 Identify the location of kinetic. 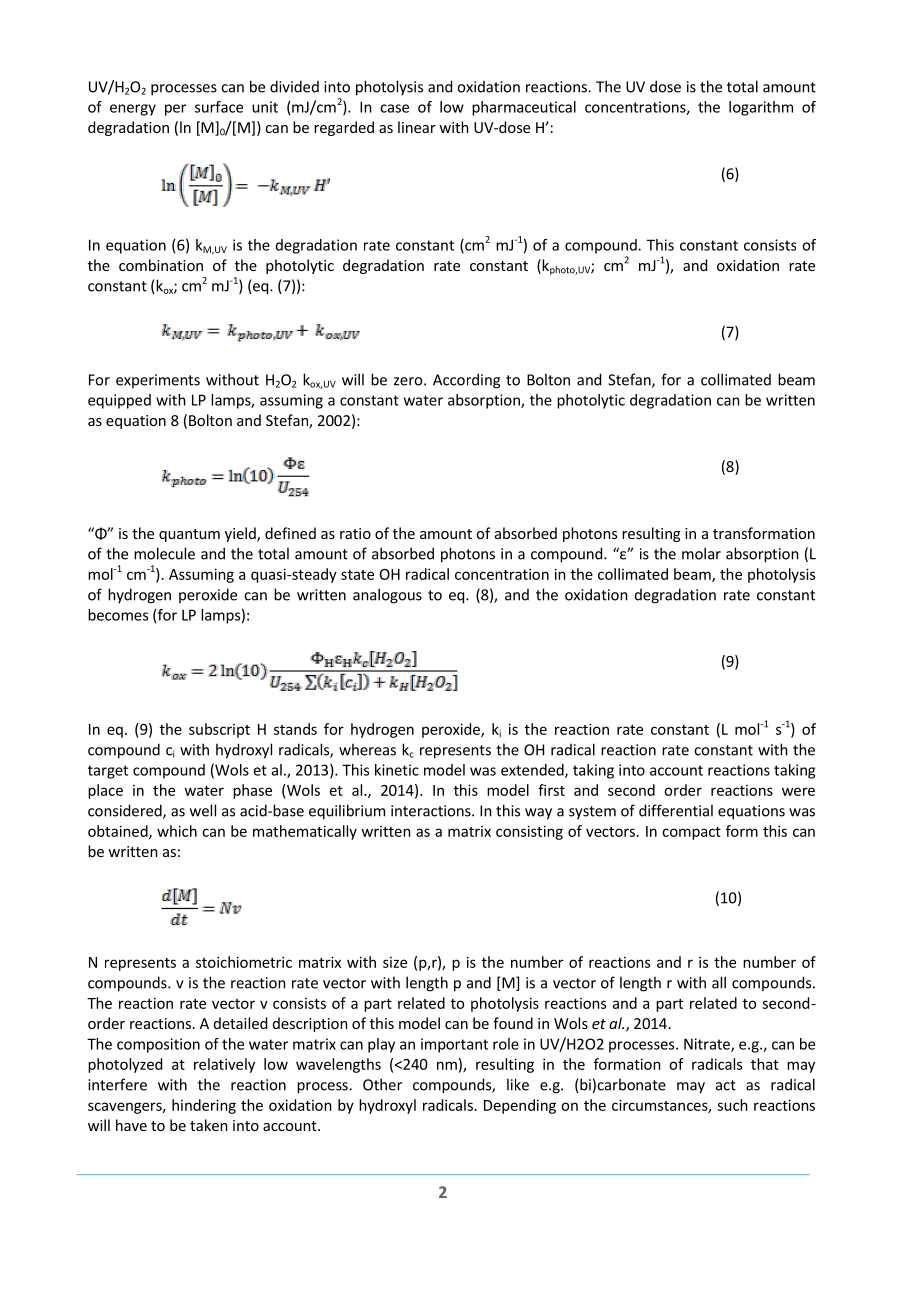
(397, 770).
